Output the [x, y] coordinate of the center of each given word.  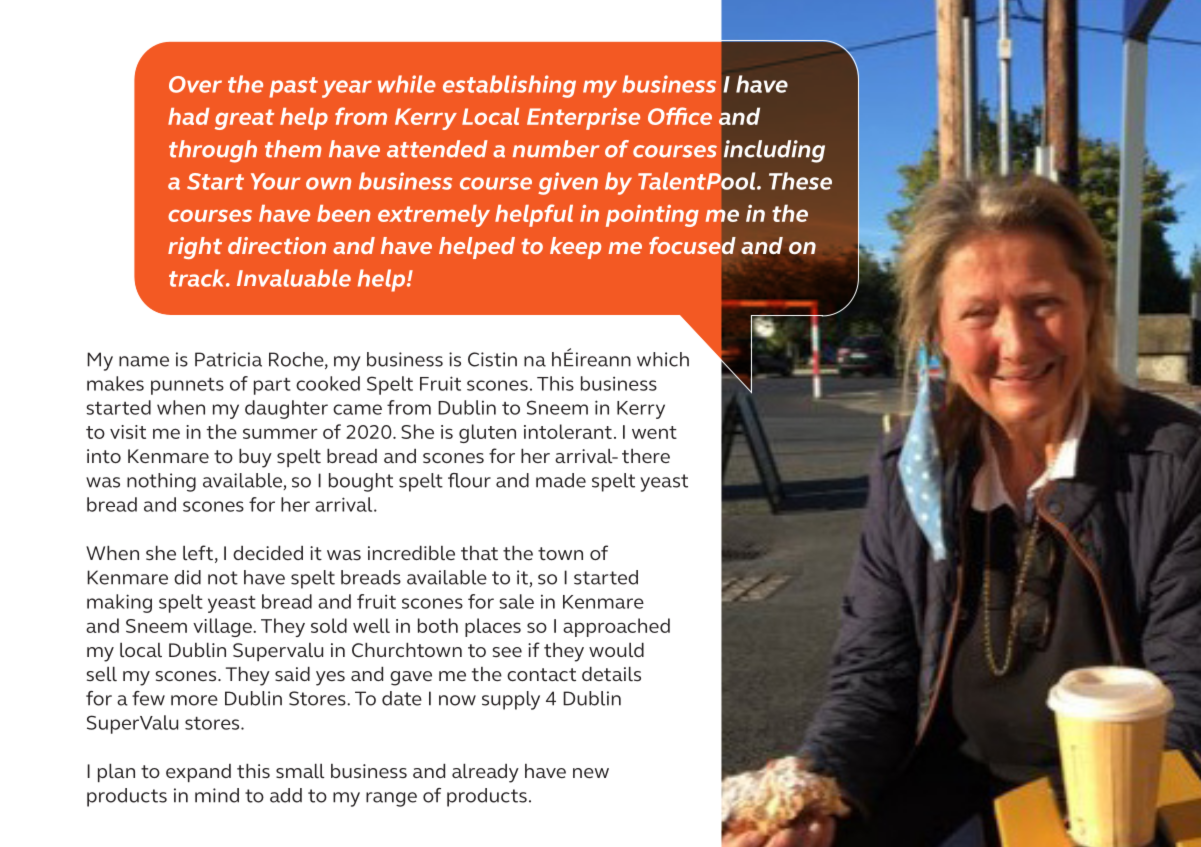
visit [128, 432]
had [189, 116]
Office [680, 116]
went [654, 432]
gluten [487, 433]
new [591, 773]
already [485, 773]
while [407, 84]
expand [198, 773]
